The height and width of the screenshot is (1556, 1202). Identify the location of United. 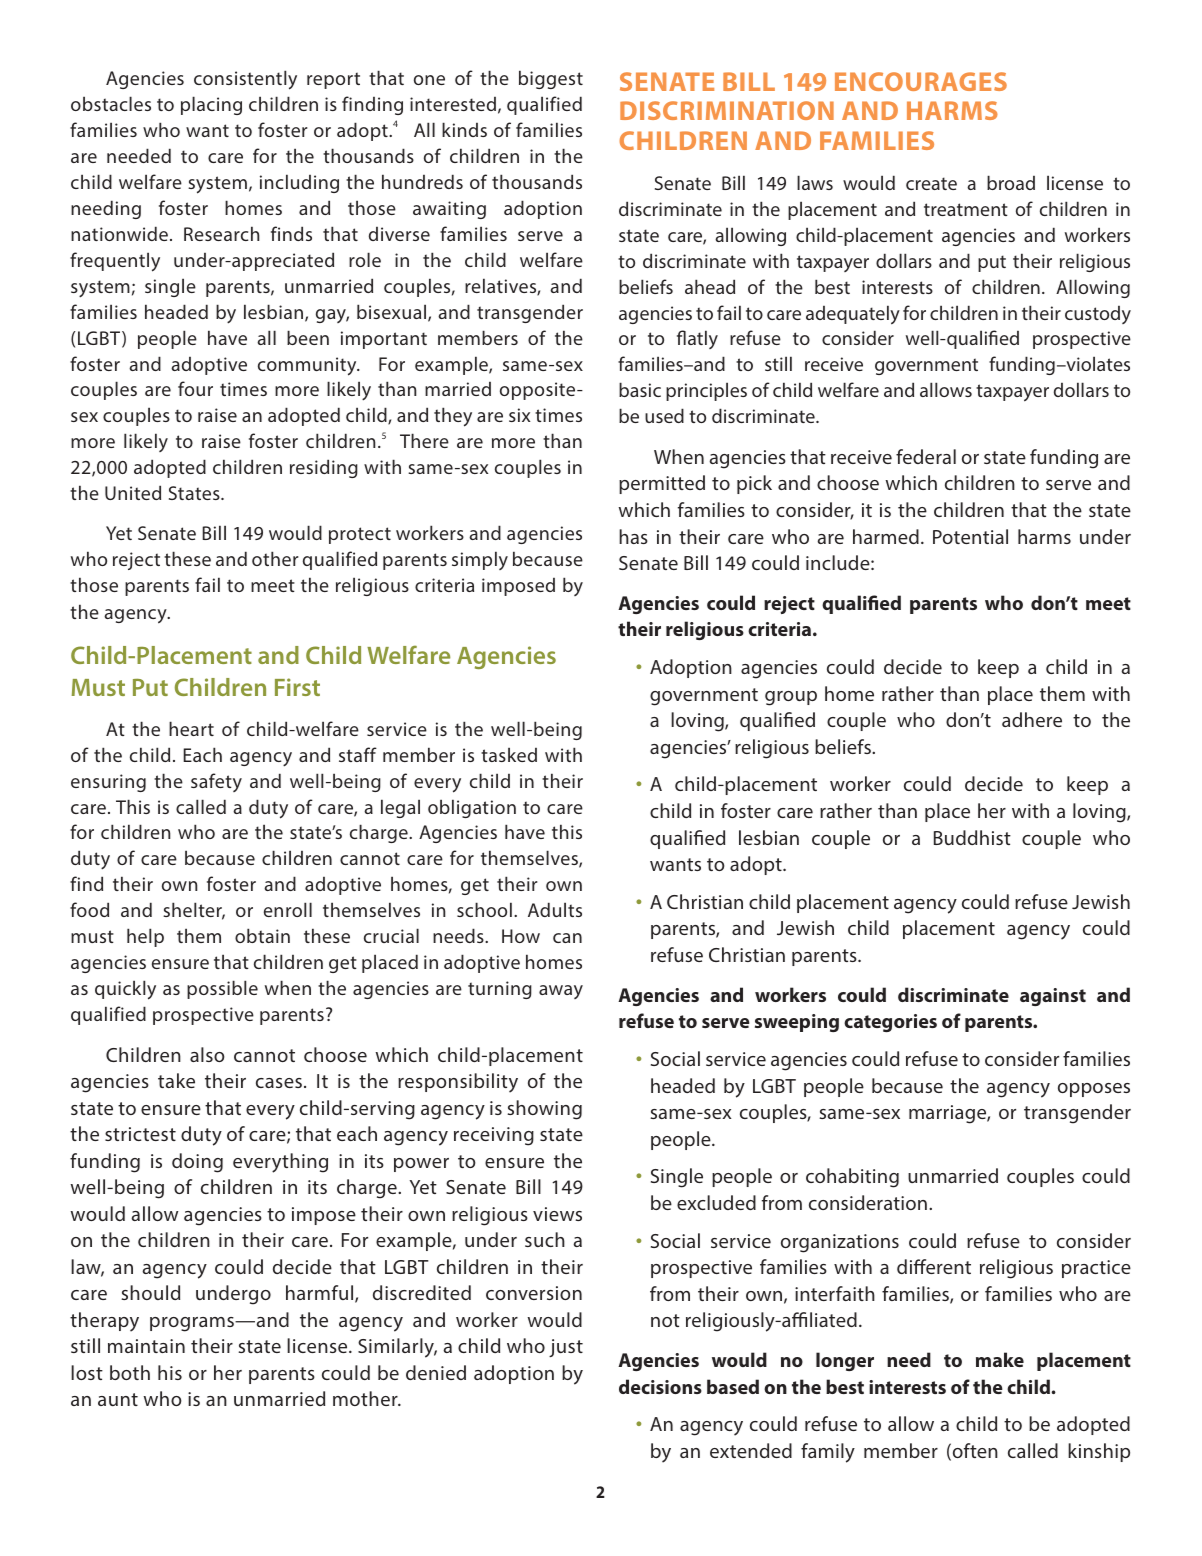
(133, 492).
